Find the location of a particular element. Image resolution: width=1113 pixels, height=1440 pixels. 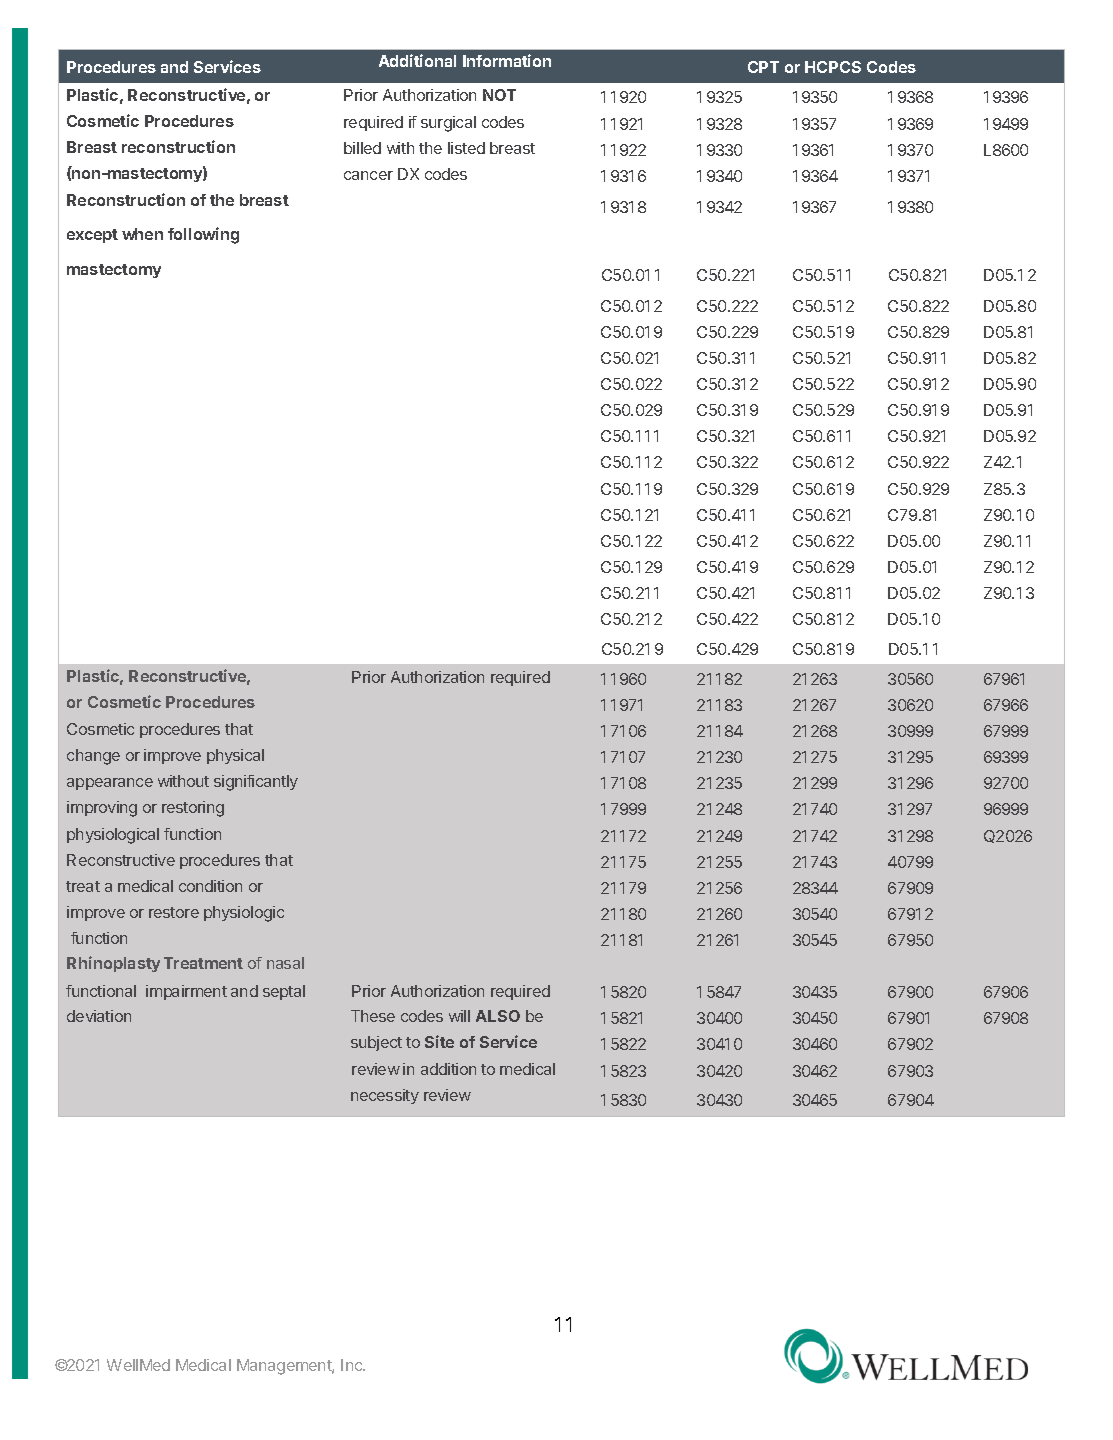

ALSO is located at coordinates (498, 1016).
